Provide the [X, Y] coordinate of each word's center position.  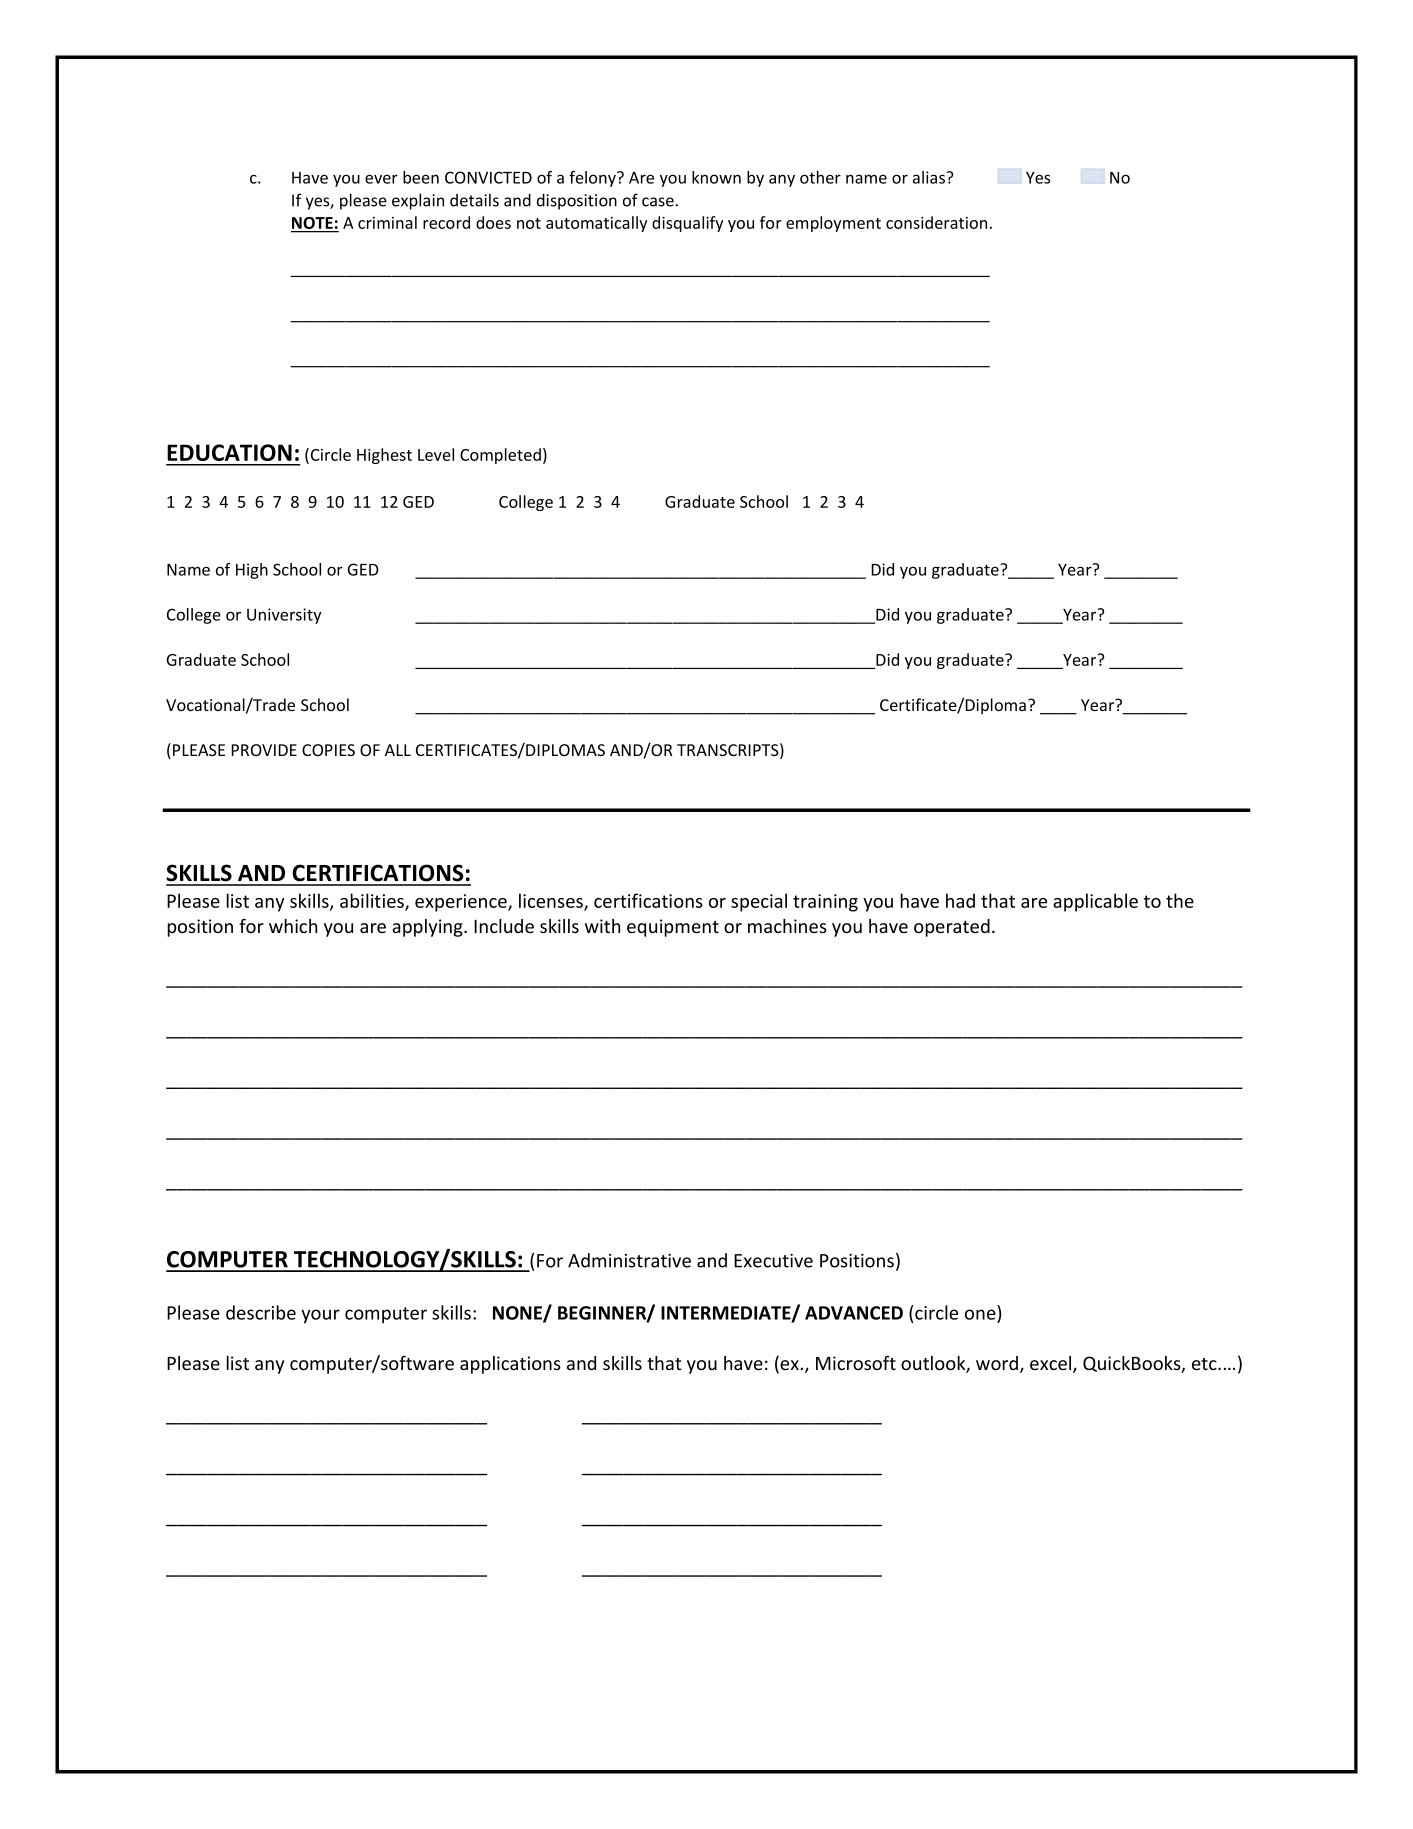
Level [436, 454]
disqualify [687, 224]
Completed [500, 456]
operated [952, 928]
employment [833, 224]
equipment [673, 928]
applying [428, 928]
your [320, 1316]
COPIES [328, 750]
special [759, 902]
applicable [1095, 902]
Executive [773, 1260]
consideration [936, 222]
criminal [387, 222]
